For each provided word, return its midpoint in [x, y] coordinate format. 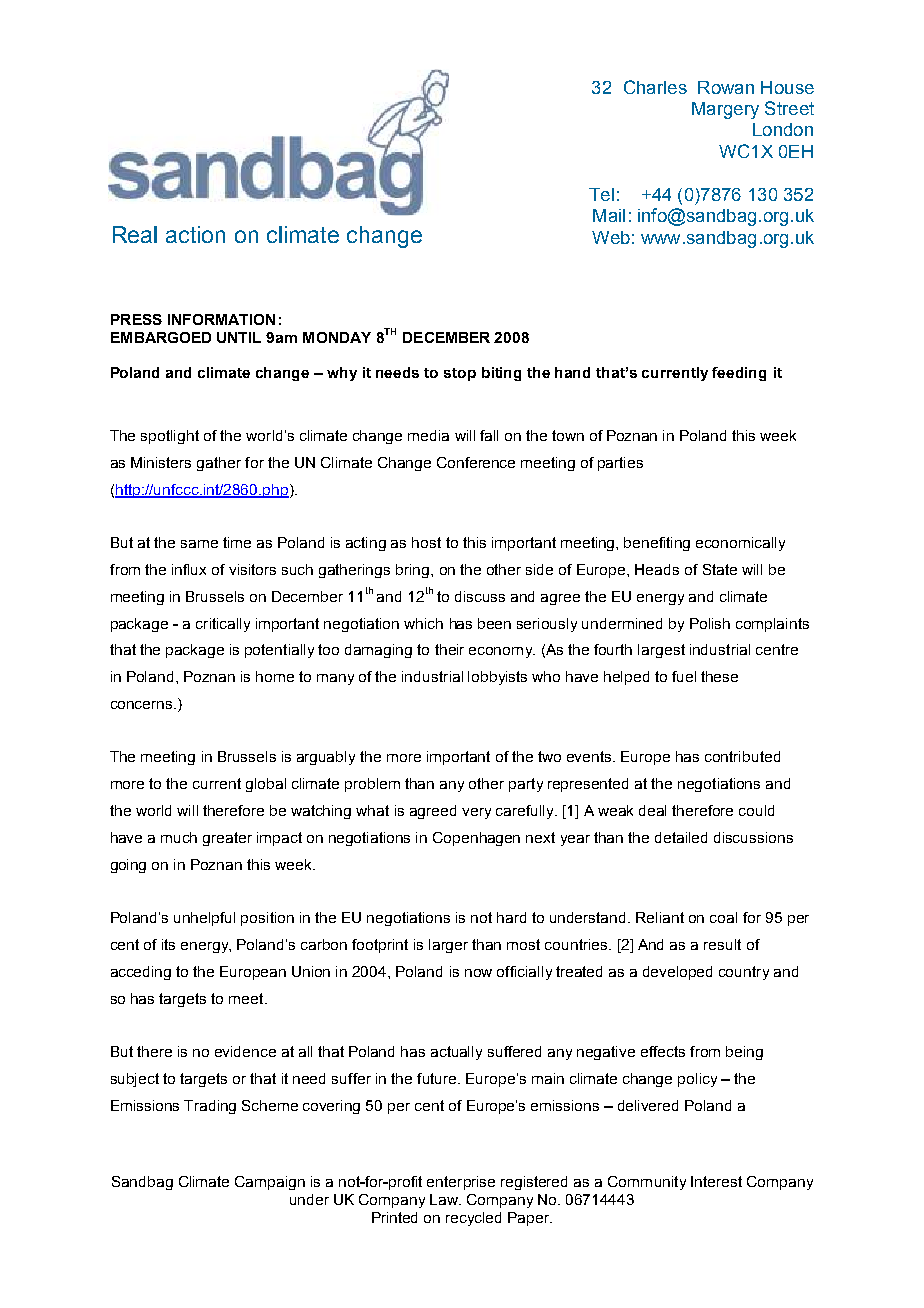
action [195, 234]
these [719, 676]
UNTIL [239, 337]
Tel [601, 194]
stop [460, 374]
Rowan [726, 87]
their [449, 649]
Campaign [270, 1183]
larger [448, 946]
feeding [739, 374]
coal [723, 917]
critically [223, 625]
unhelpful [204, 919]
